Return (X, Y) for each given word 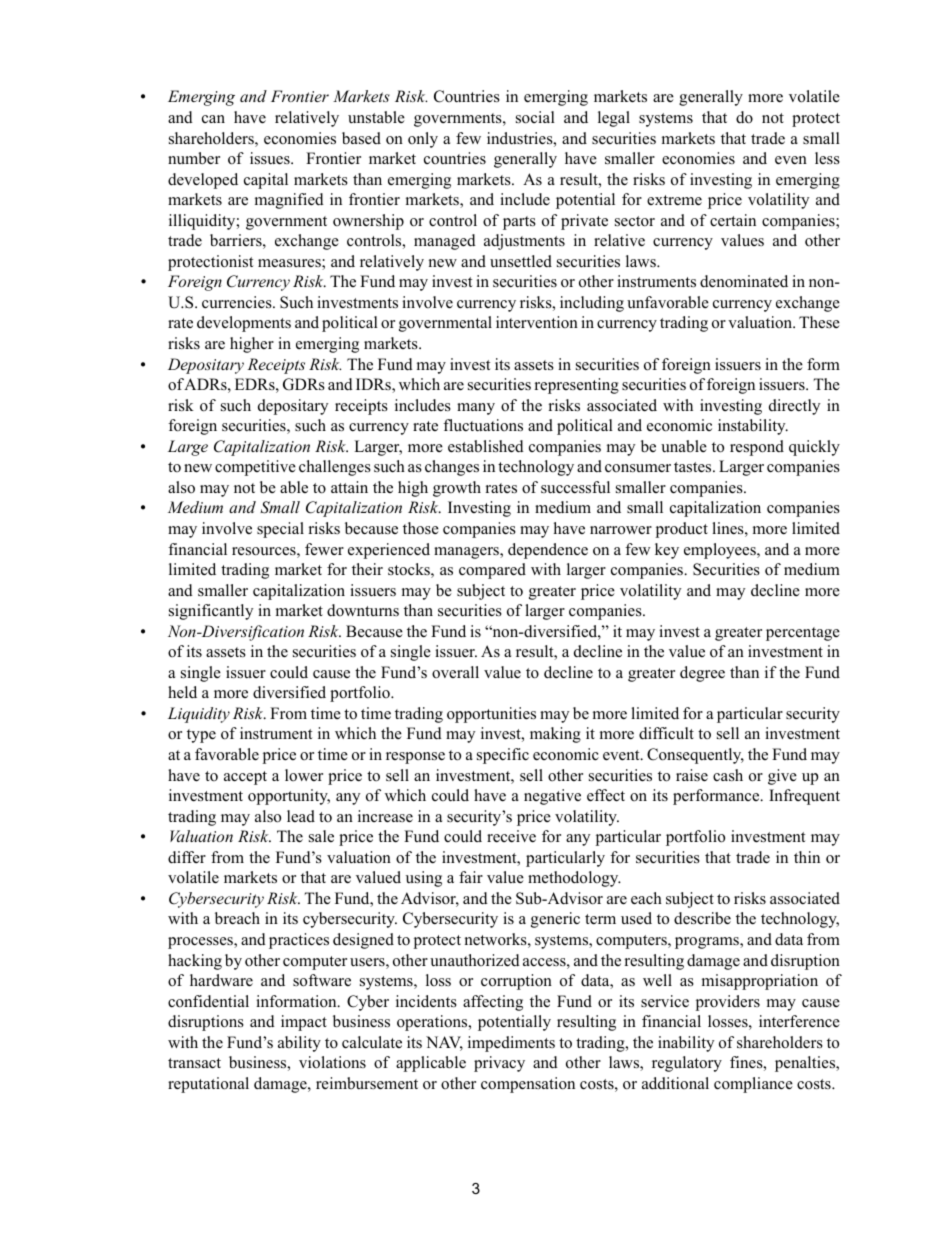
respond (757, 448)
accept (245, 778)
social (535, 117)
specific (503, 756)
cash (728, 775)
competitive (255, 468)
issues (271, 158)
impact (304, 1023)
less (827, 158)
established (486, 446)
